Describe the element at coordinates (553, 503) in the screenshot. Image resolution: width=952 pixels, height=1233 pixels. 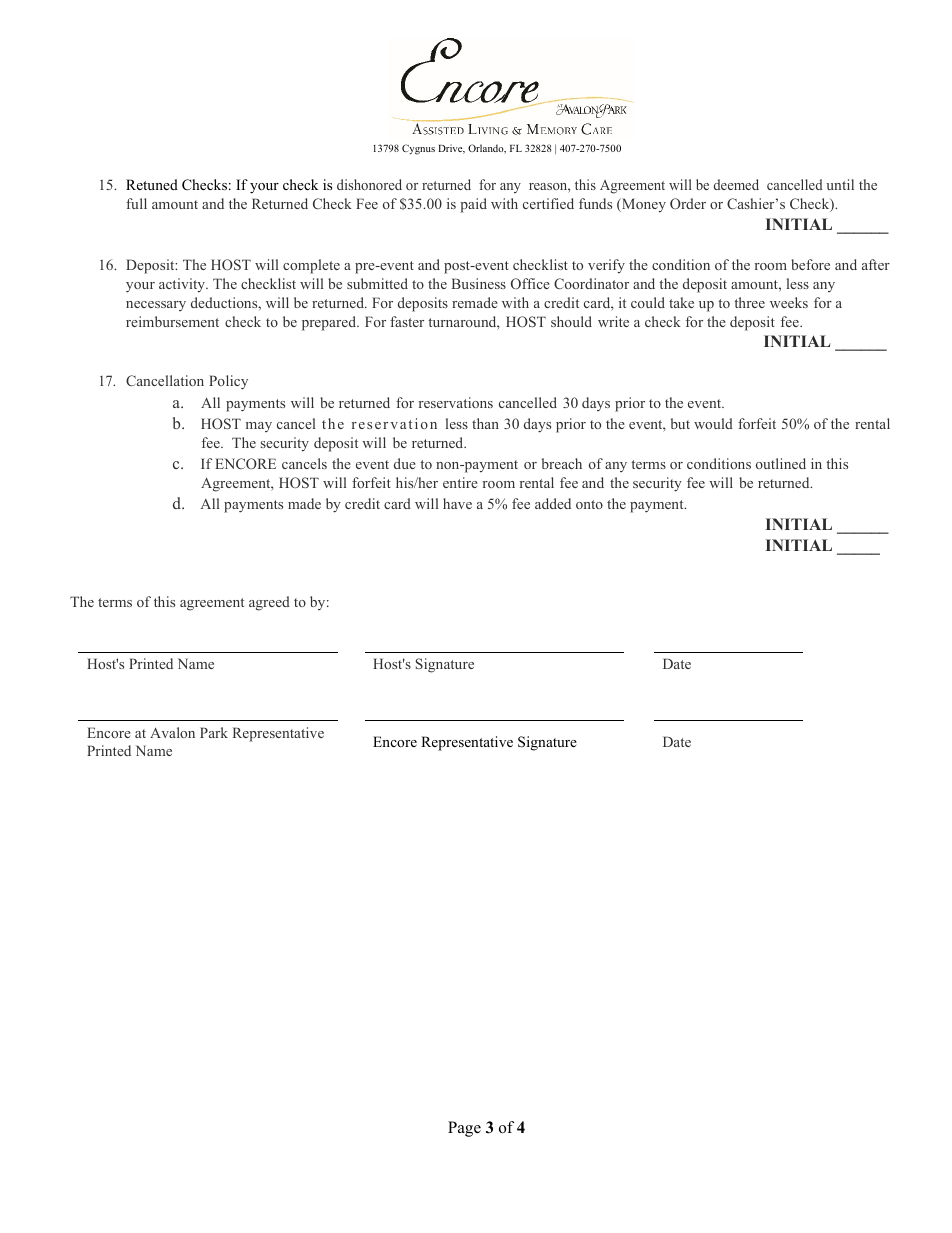
I see `added` at that location.
